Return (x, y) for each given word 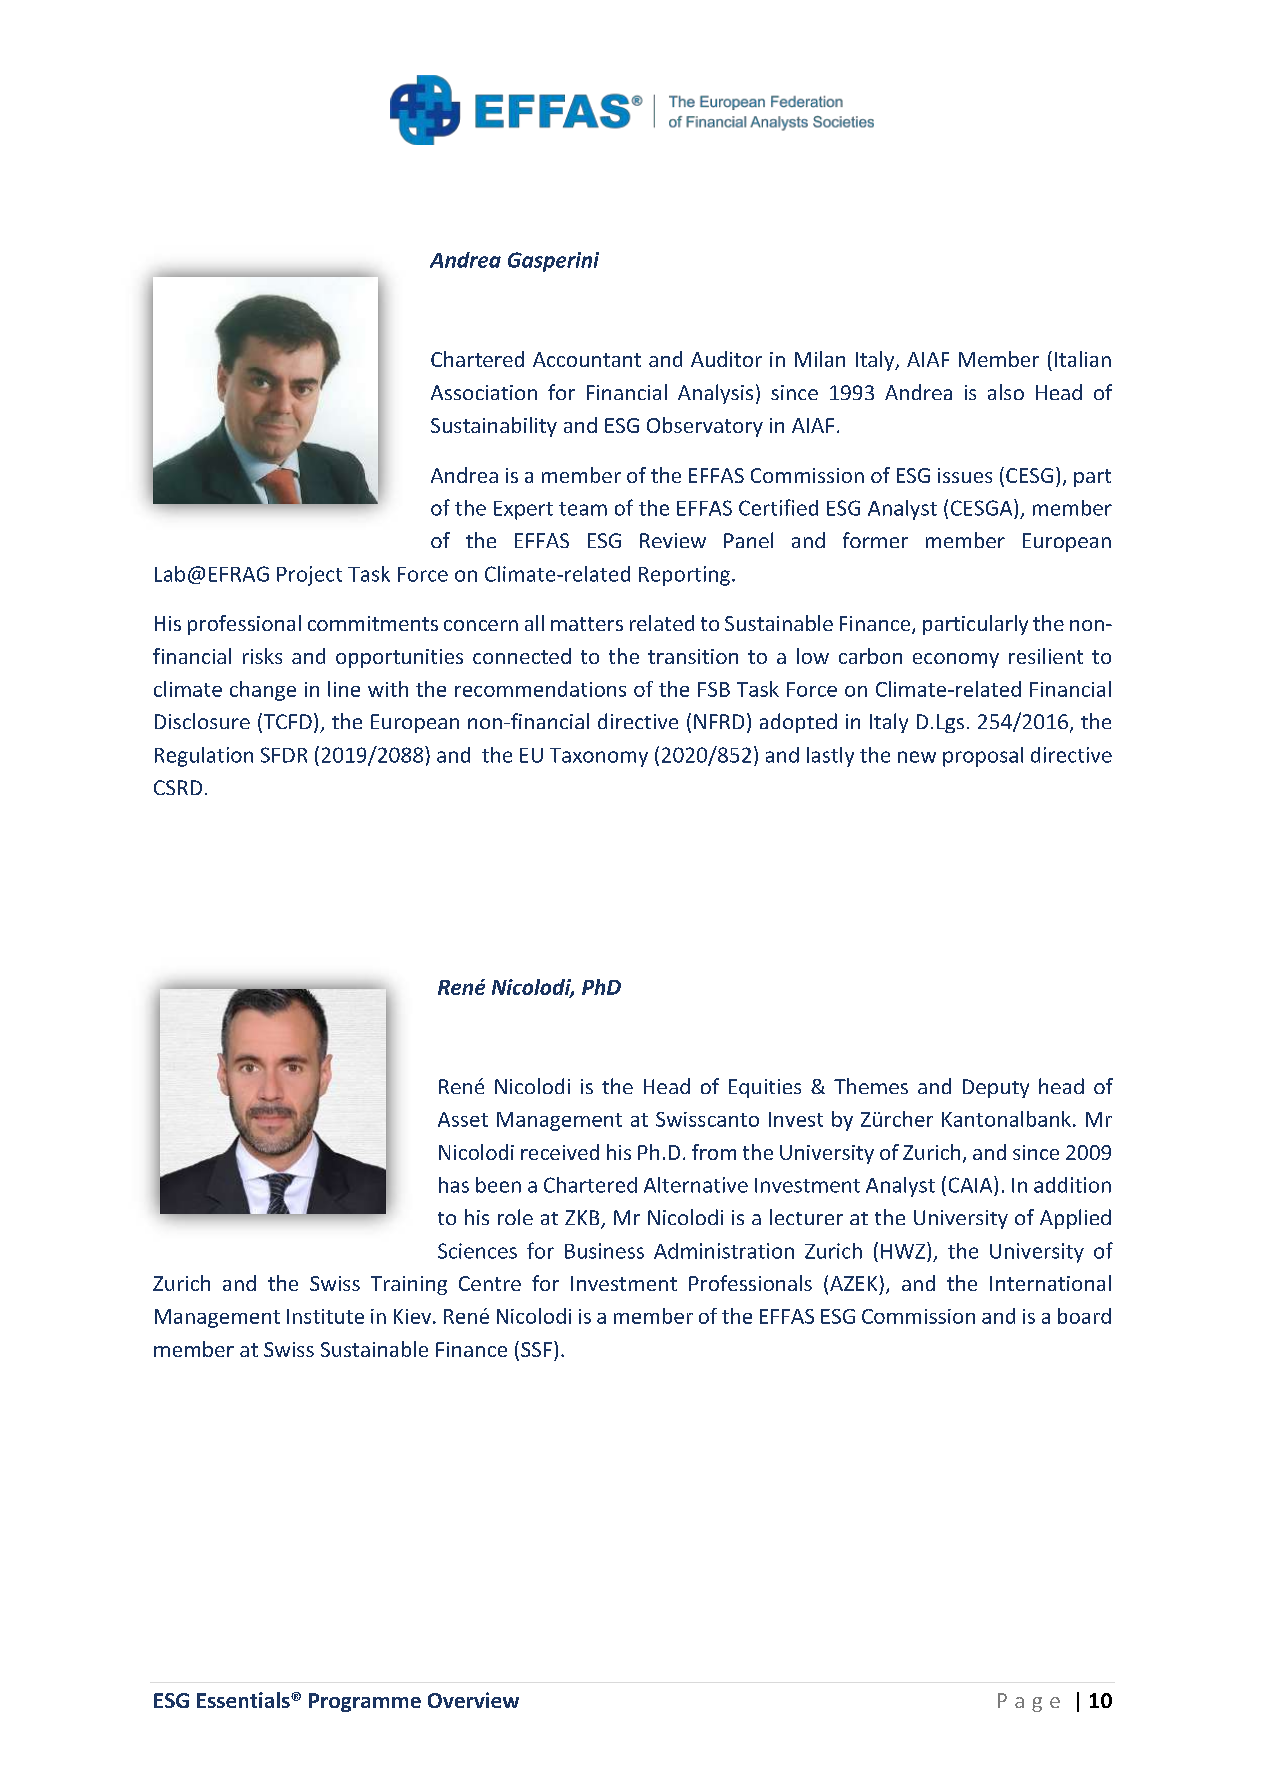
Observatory (705, 427)
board (1084, 1316)
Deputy (996, 1088)
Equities (765, 1088)
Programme (365, 1702)
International (1050, 1283)
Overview (473, 1700)
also (1006, 392)
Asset (463, 1119)
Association (484, 392)
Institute (325, 1316)
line (344, 689)
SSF (536, 1349)
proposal (983, 757)
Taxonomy (599, 757)
